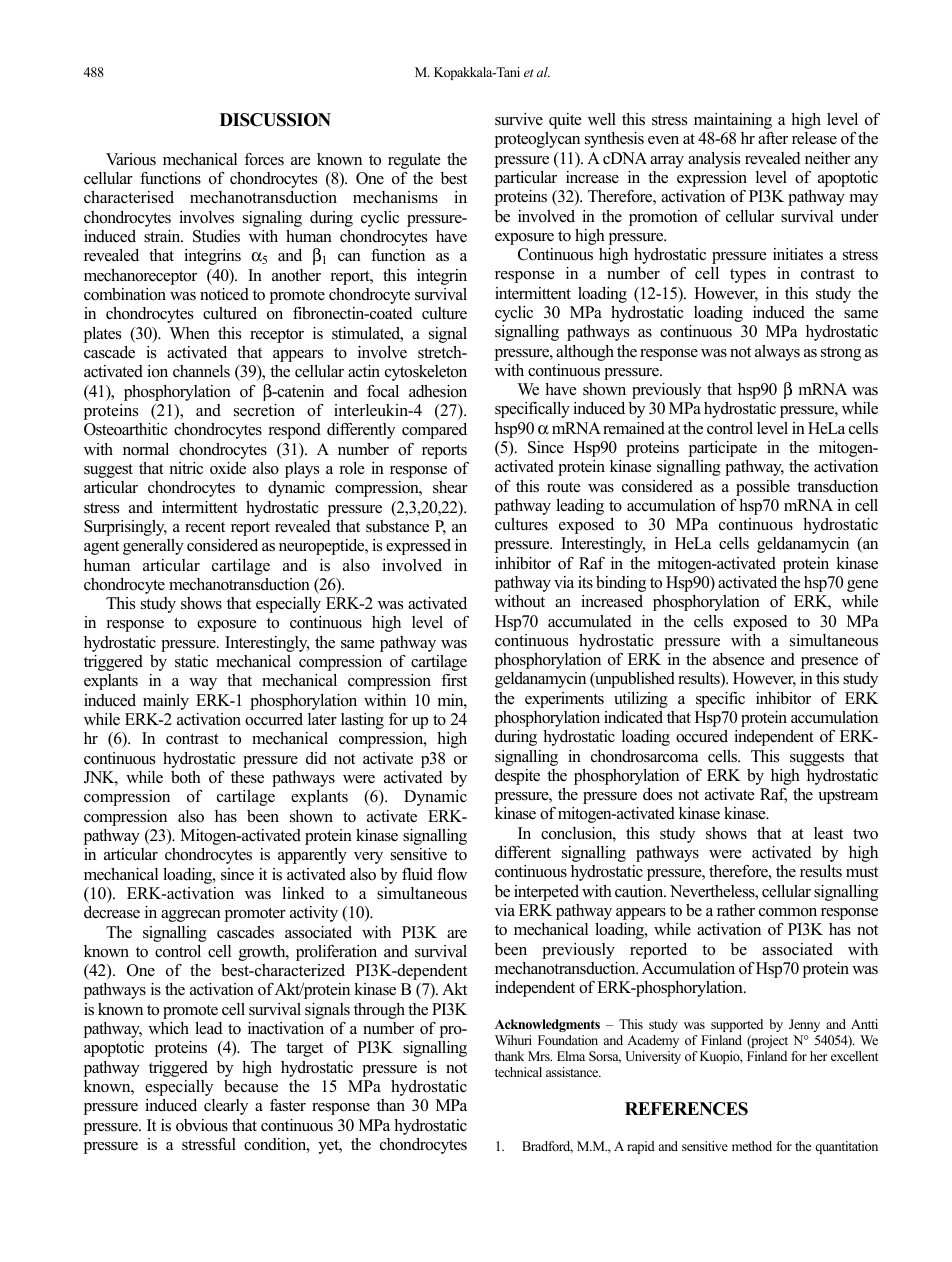 This document has width=952, height=1262. What do you see at coordinates (848, 797) in the document?
I see `upstream` at bounding box center [848, 797].
